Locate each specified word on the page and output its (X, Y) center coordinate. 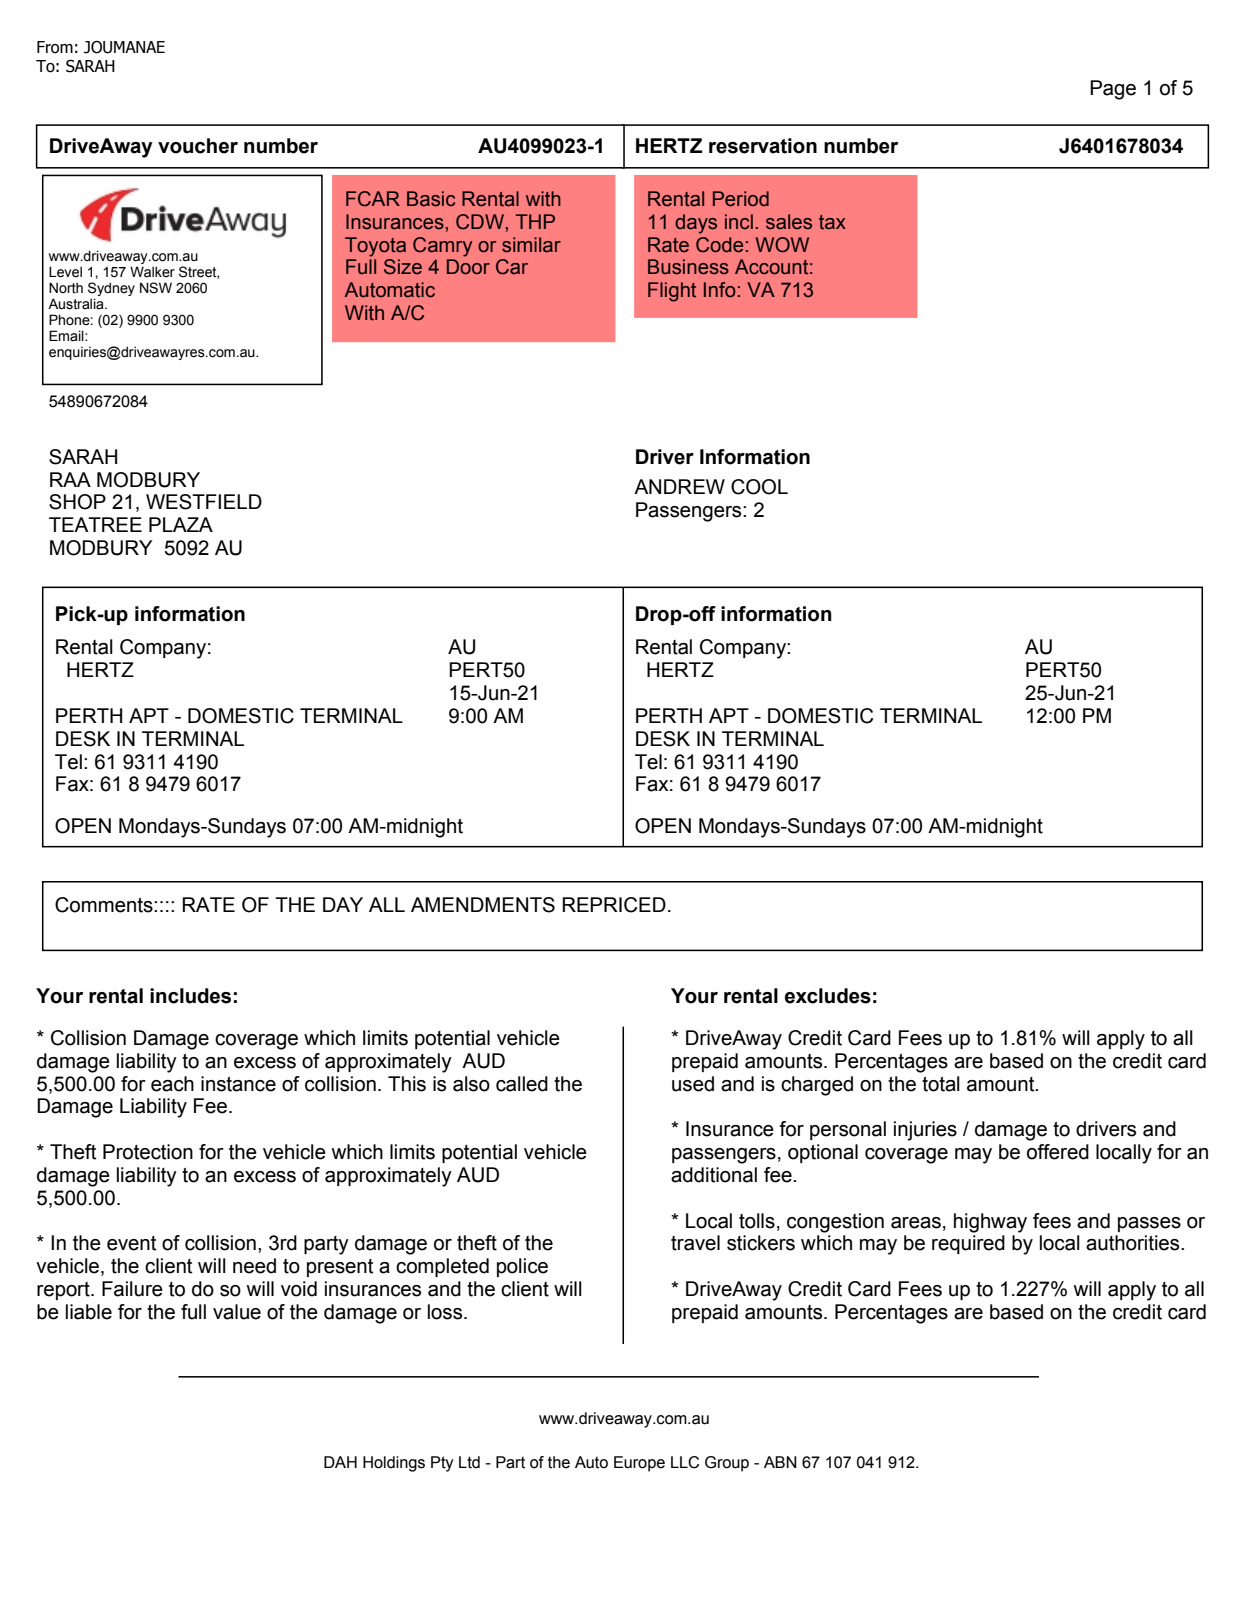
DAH (340, 1462)
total (941, 1084)
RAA (70, 479)
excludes (828, 996)
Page (1113, 90)
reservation (763, 146)
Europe (639, 1464)
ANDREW (679, 486)
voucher (198, 146)
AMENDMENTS (483, 905)
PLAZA (181, 524)
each (172, 1084)
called (522, 1084)
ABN (780, 1462)
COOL (759, 487)
